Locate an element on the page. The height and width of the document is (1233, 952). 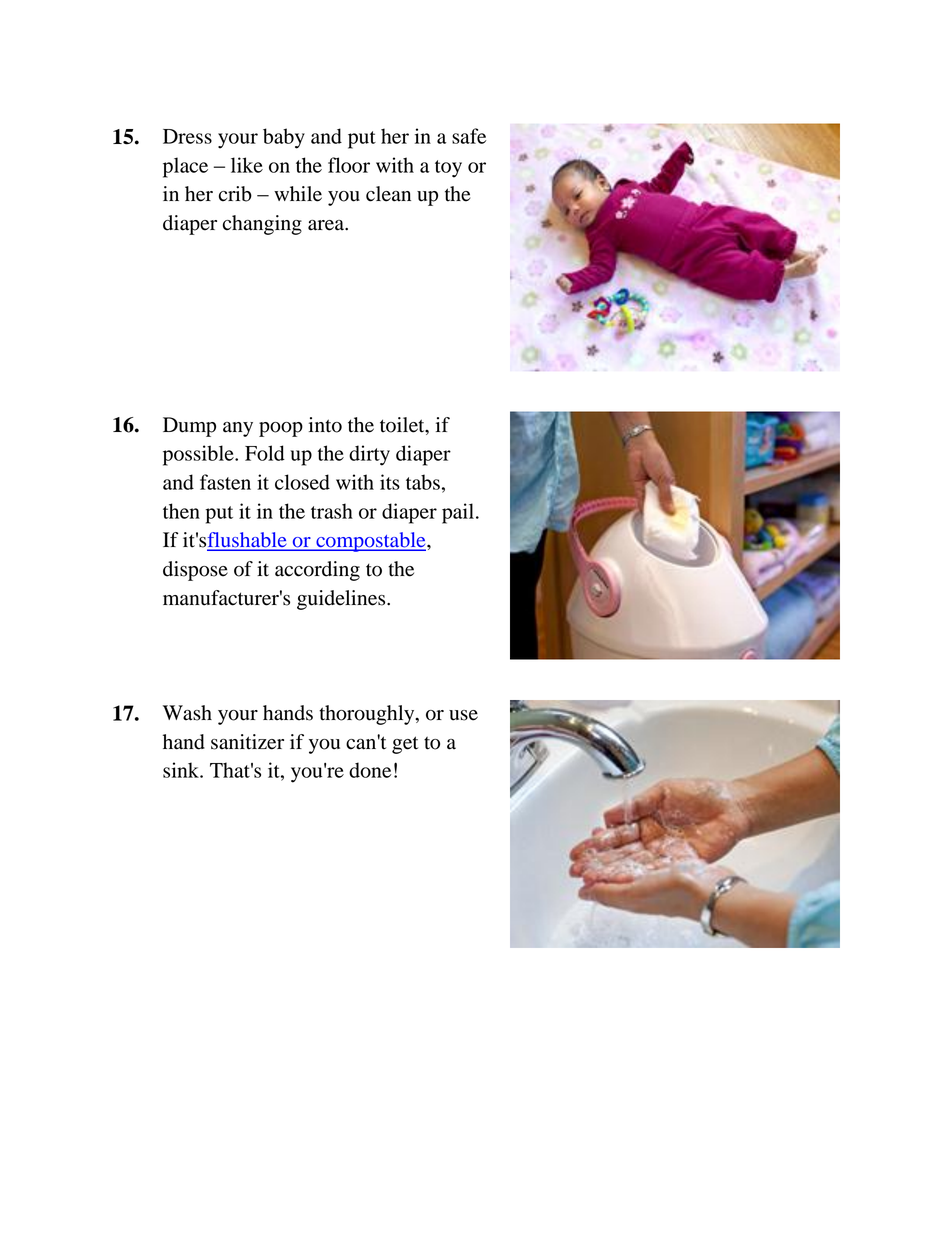
get is located at coordinates (405, 745).
